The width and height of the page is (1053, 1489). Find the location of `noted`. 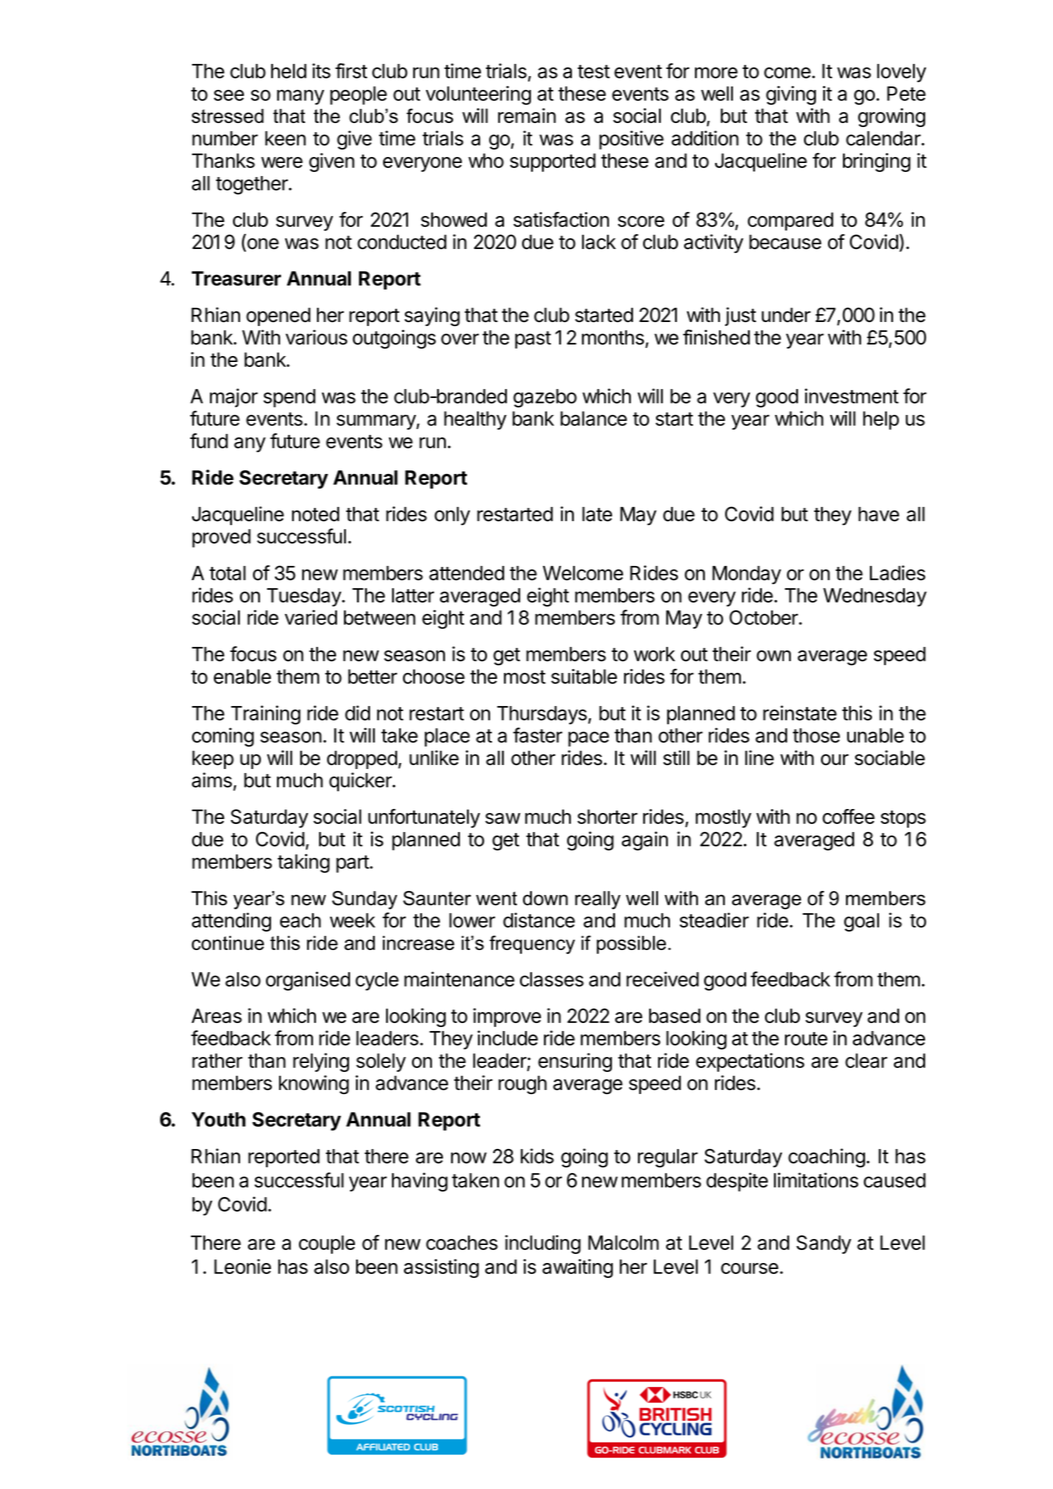

noted is located at coordinates (315, 514).
